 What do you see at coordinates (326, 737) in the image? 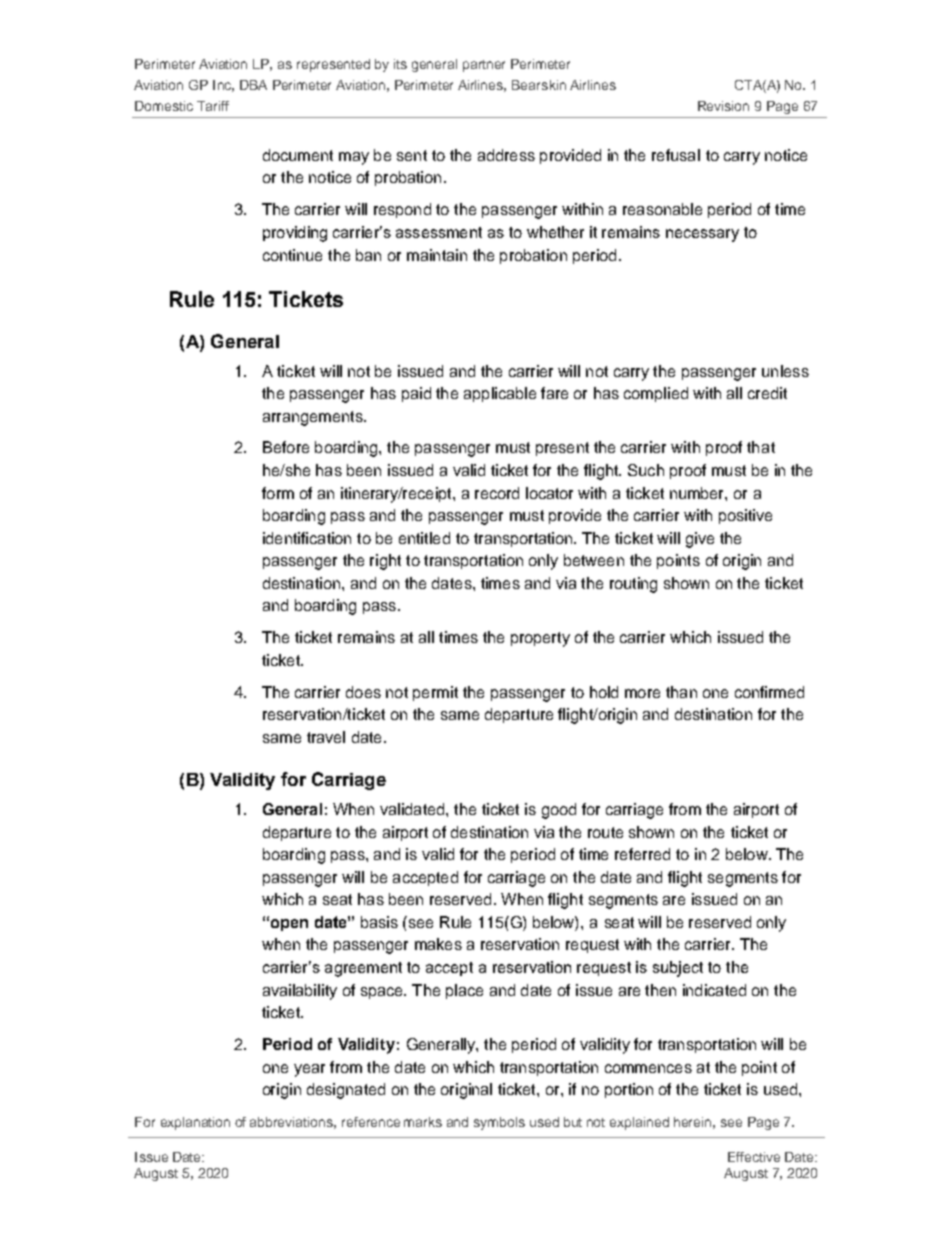
I see `travel` at bounding box center [326, 737].
